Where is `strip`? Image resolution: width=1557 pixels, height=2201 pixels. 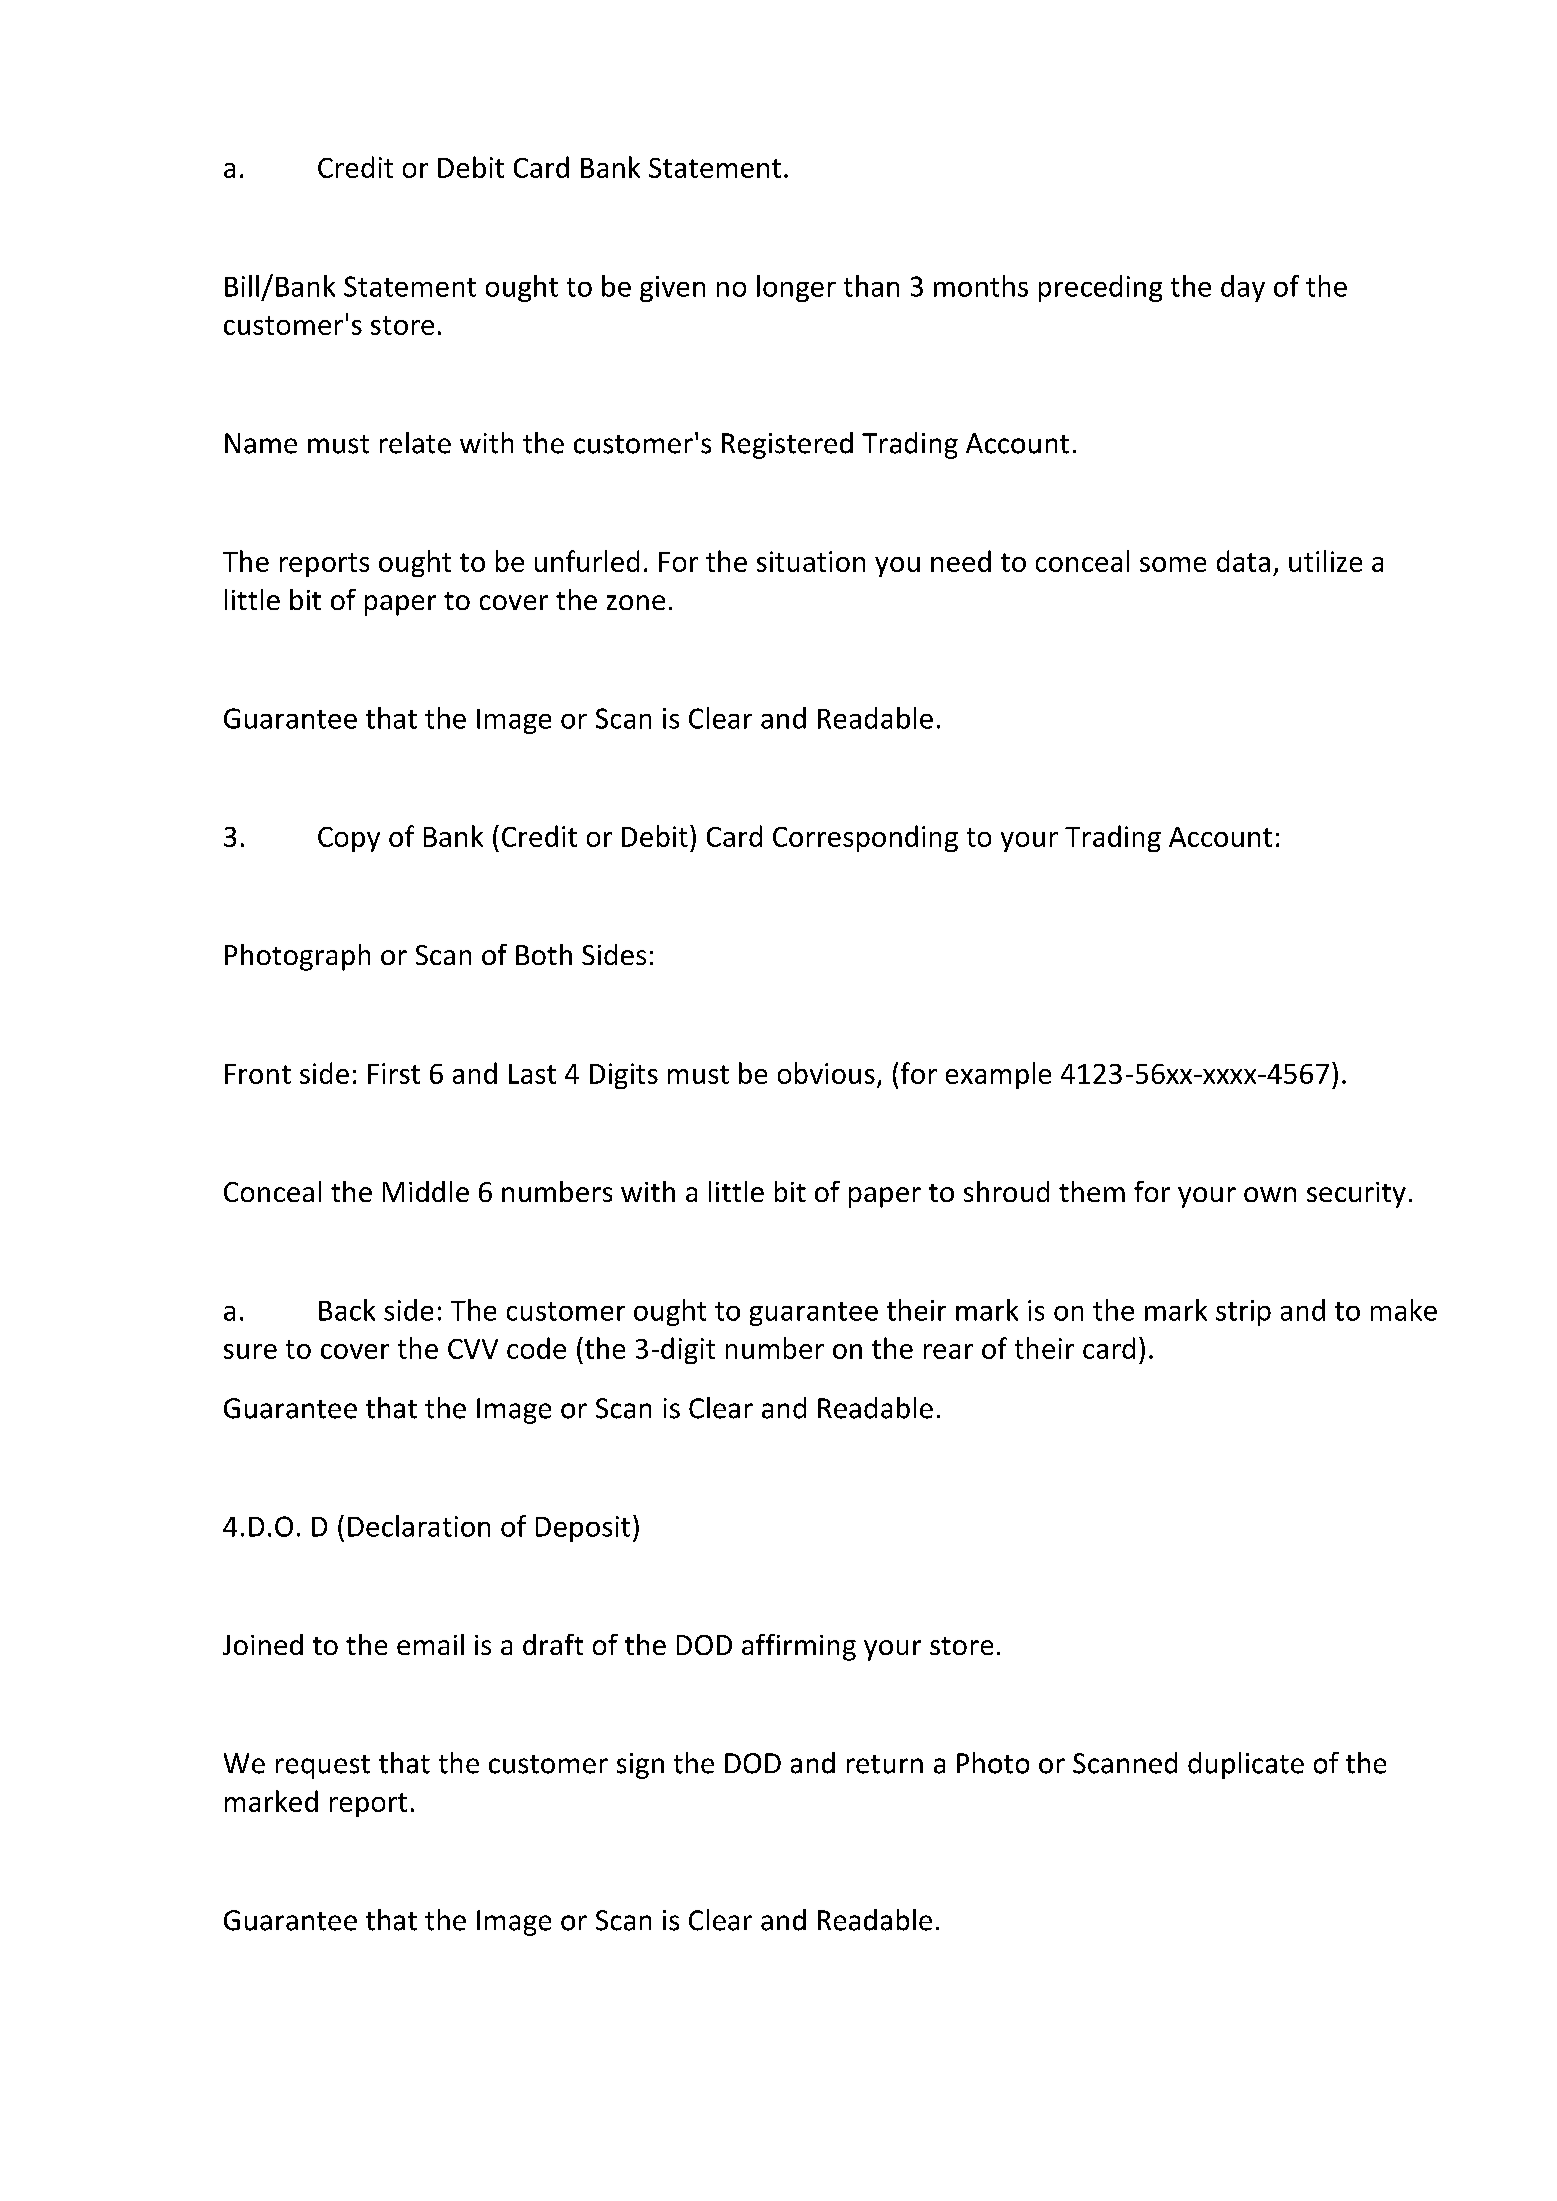 strip is located at coordinates (1243, 1313).
